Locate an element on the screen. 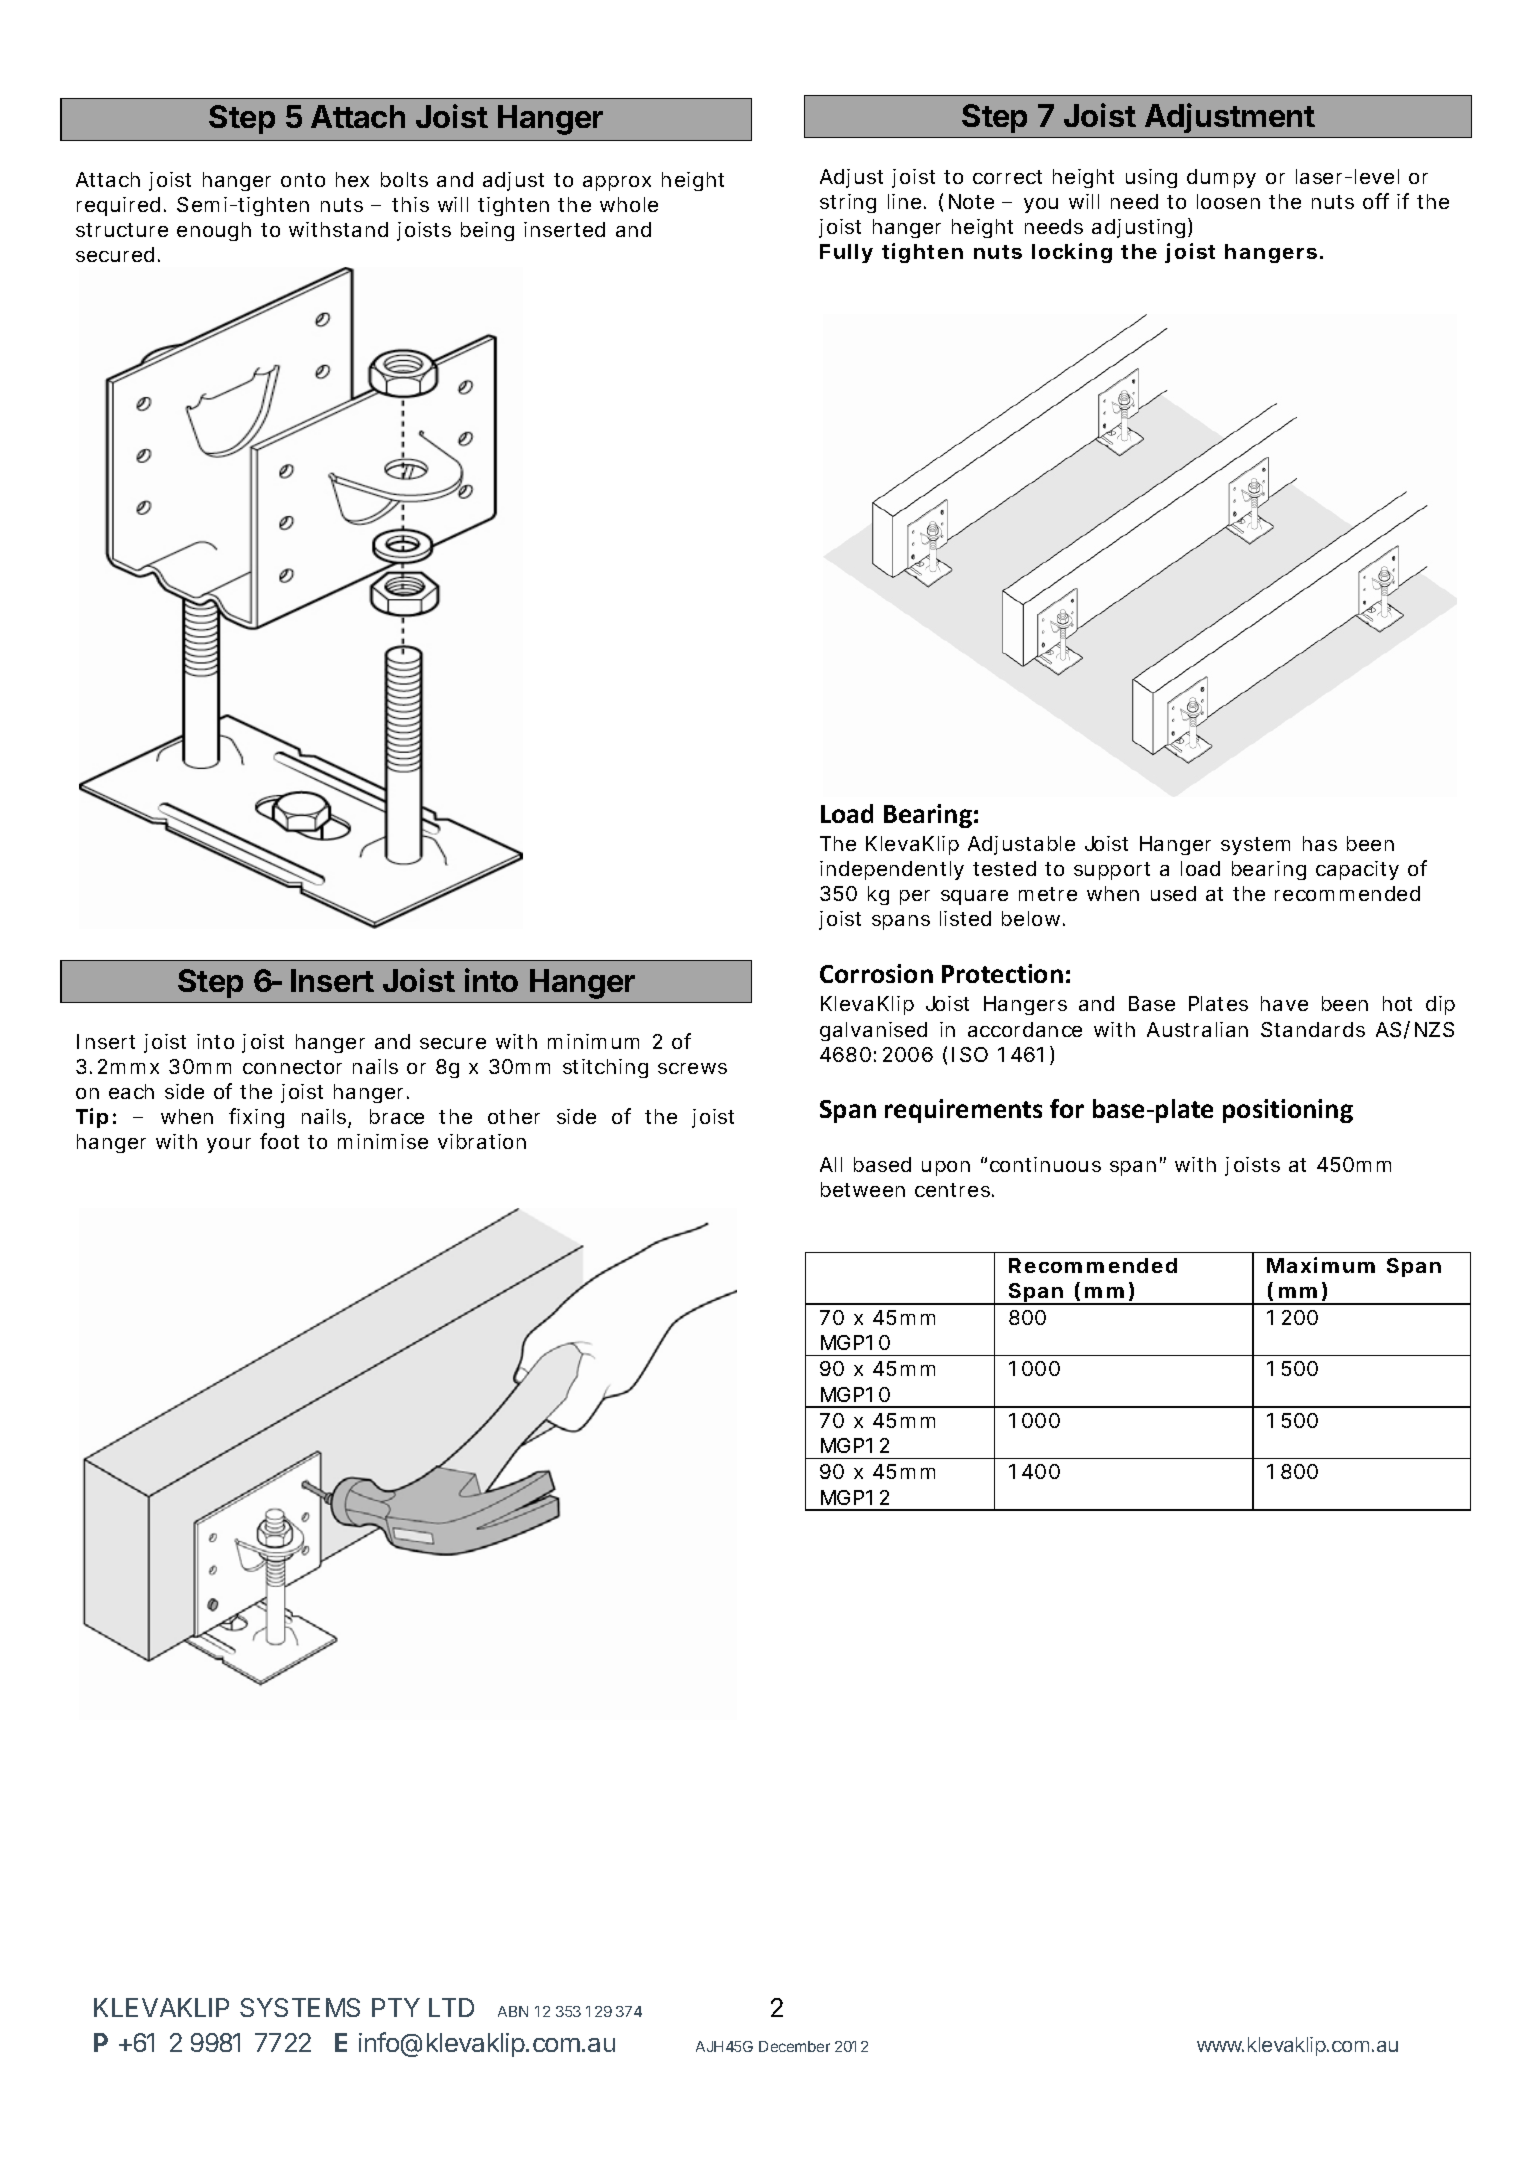 Image resolution: width=1537 pixels, height=2175 pixels. loosen is located at coordinates (1228, 201).
